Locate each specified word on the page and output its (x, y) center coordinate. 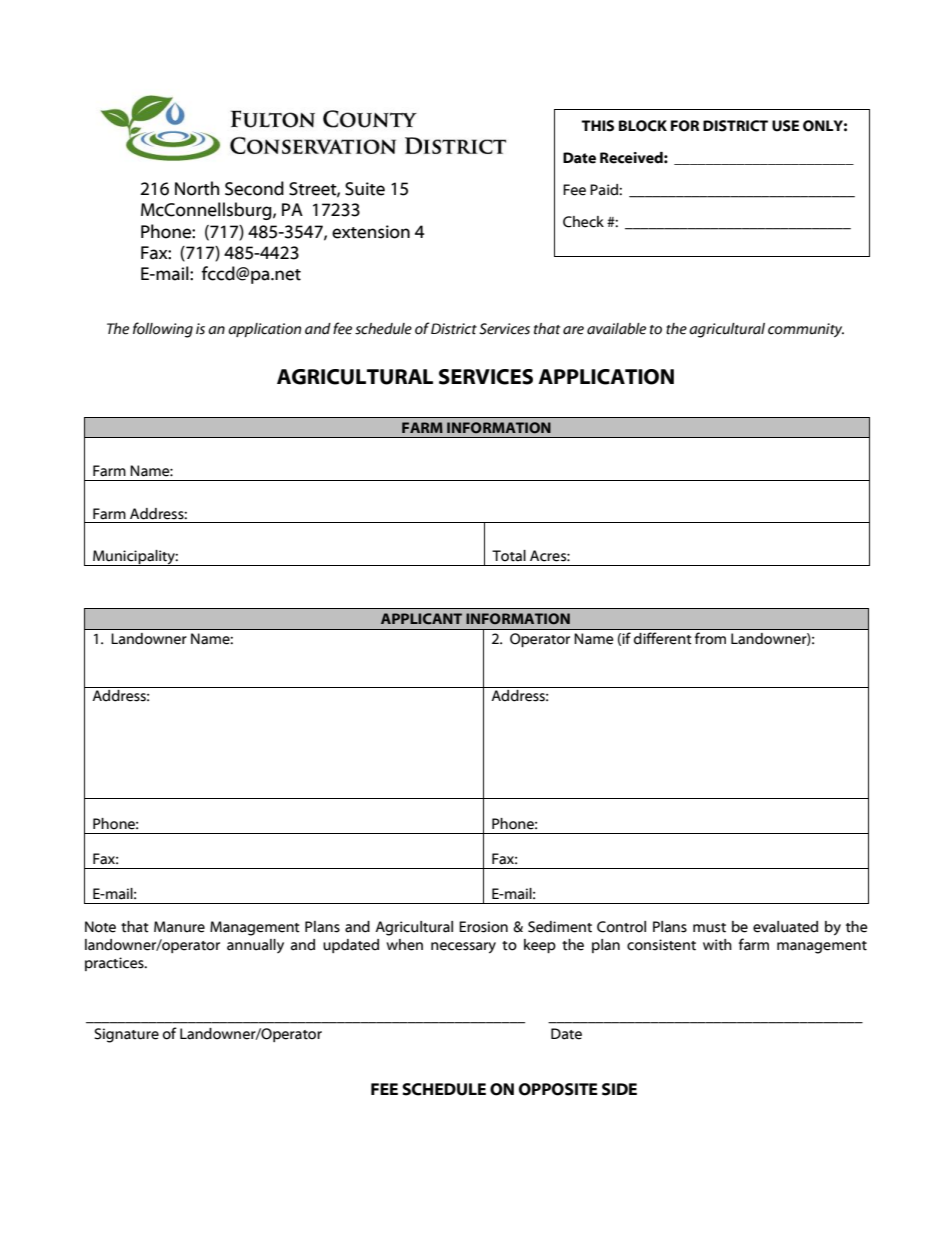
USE (785, 126)
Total (509, 556)
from (710, 638)
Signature (126, 1035)
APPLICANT (421, 619)
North (197, 188)
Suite (365, 189)
